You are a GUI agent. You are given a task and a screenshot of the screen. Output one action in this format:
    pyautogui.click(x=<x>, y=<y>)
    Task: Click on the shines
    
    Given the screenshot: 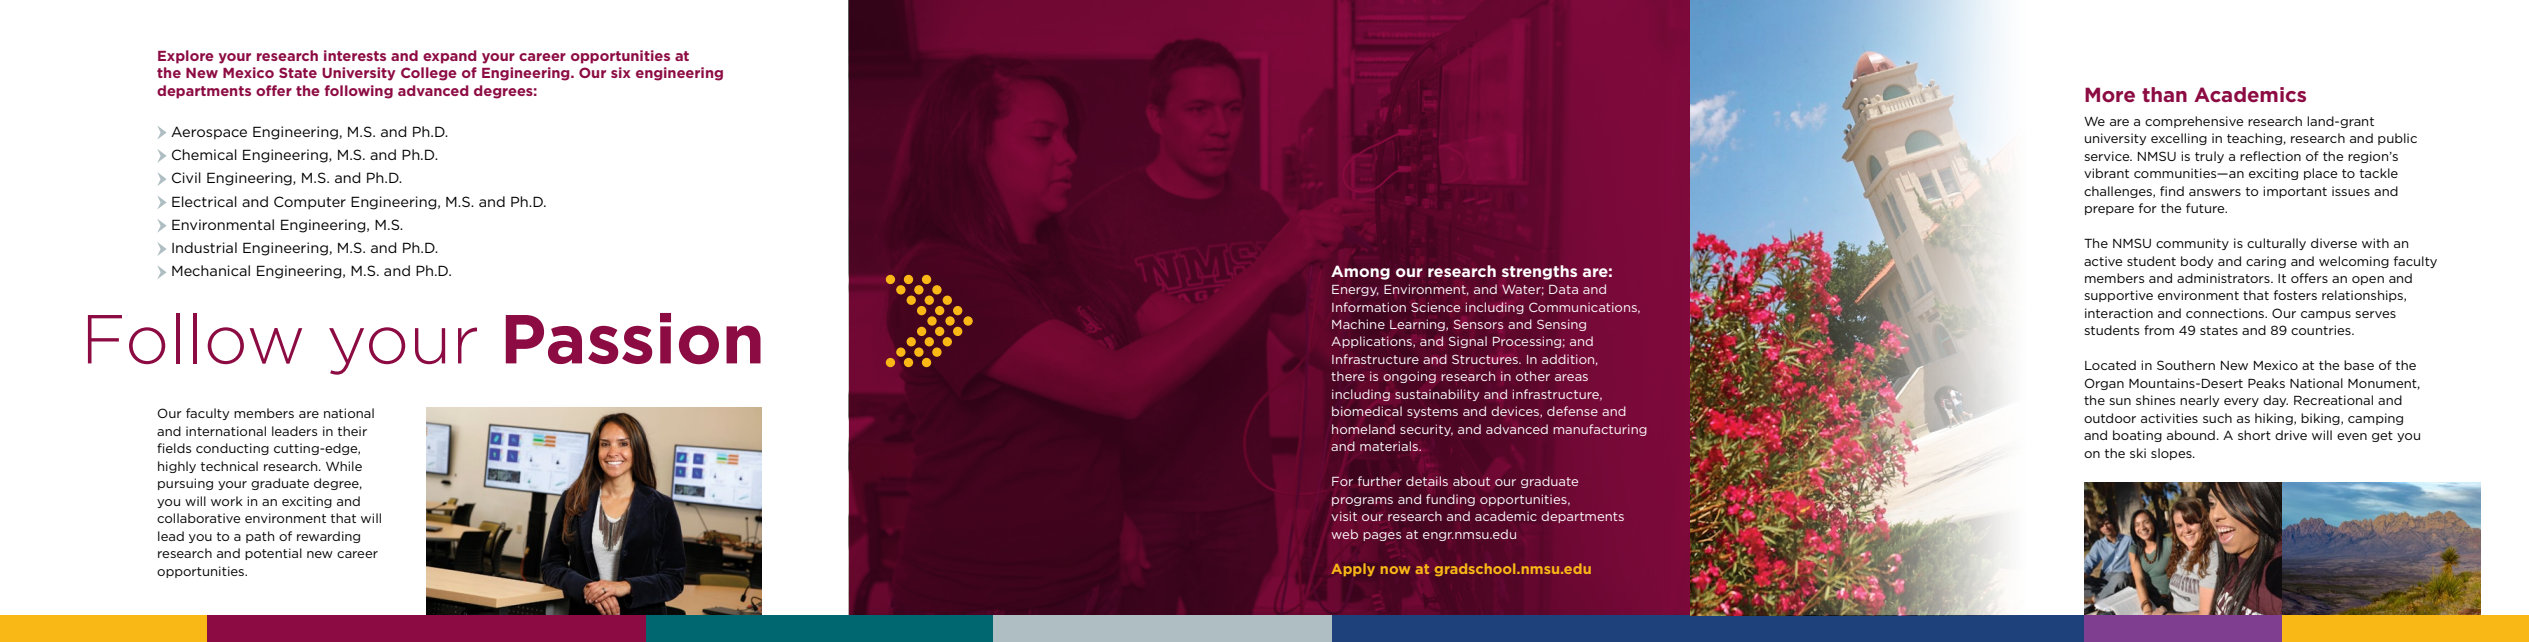 What is the action you would take?
    pyautogui.click(x=2155, y=400)
